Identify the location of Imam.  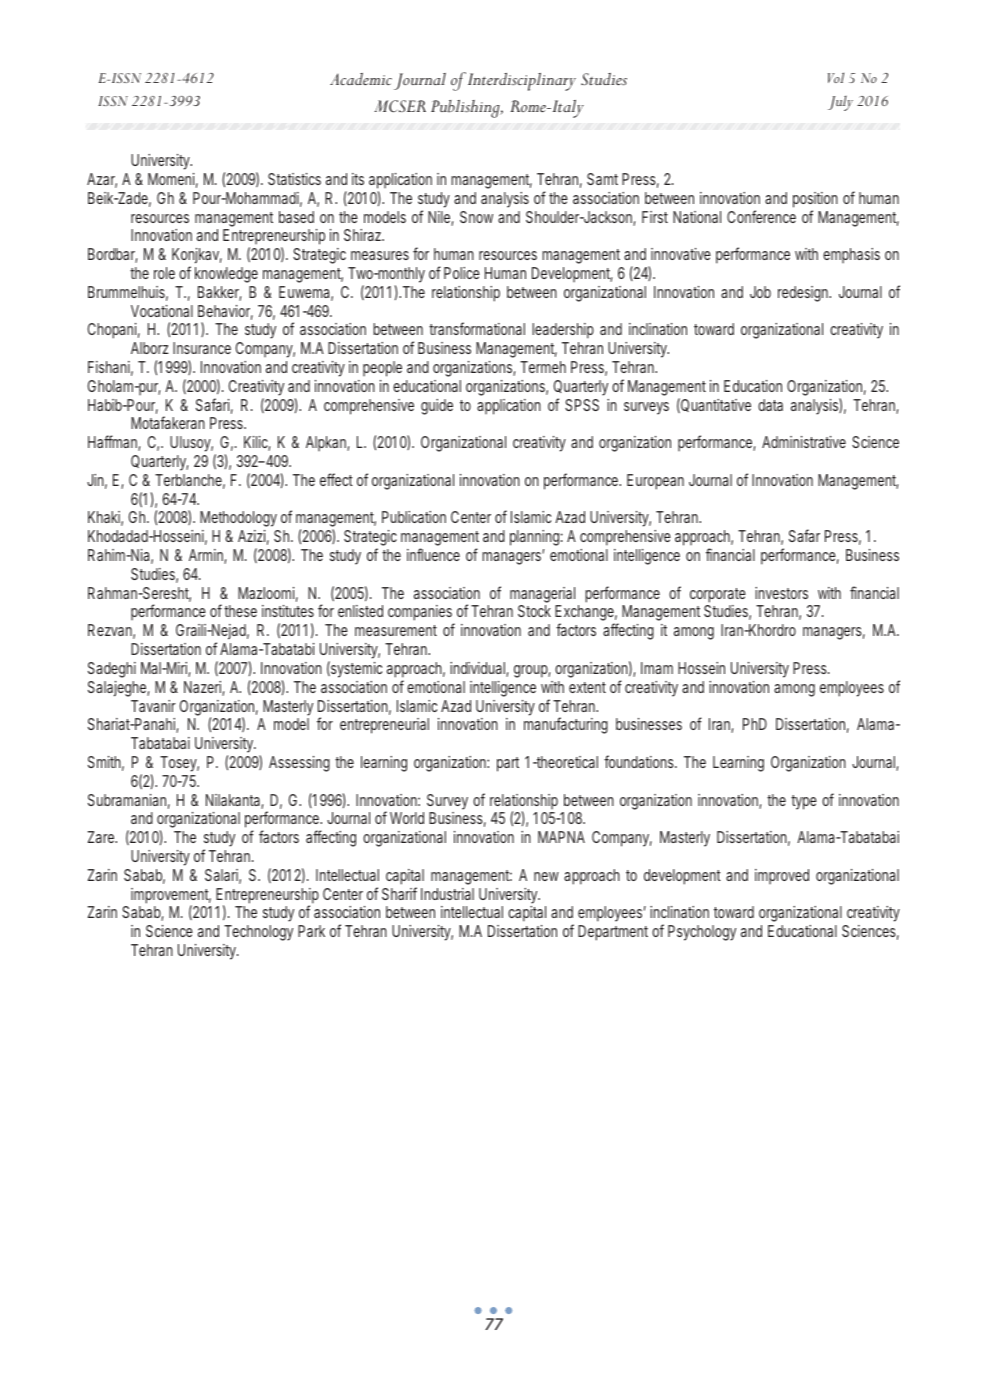
(657, 668).
